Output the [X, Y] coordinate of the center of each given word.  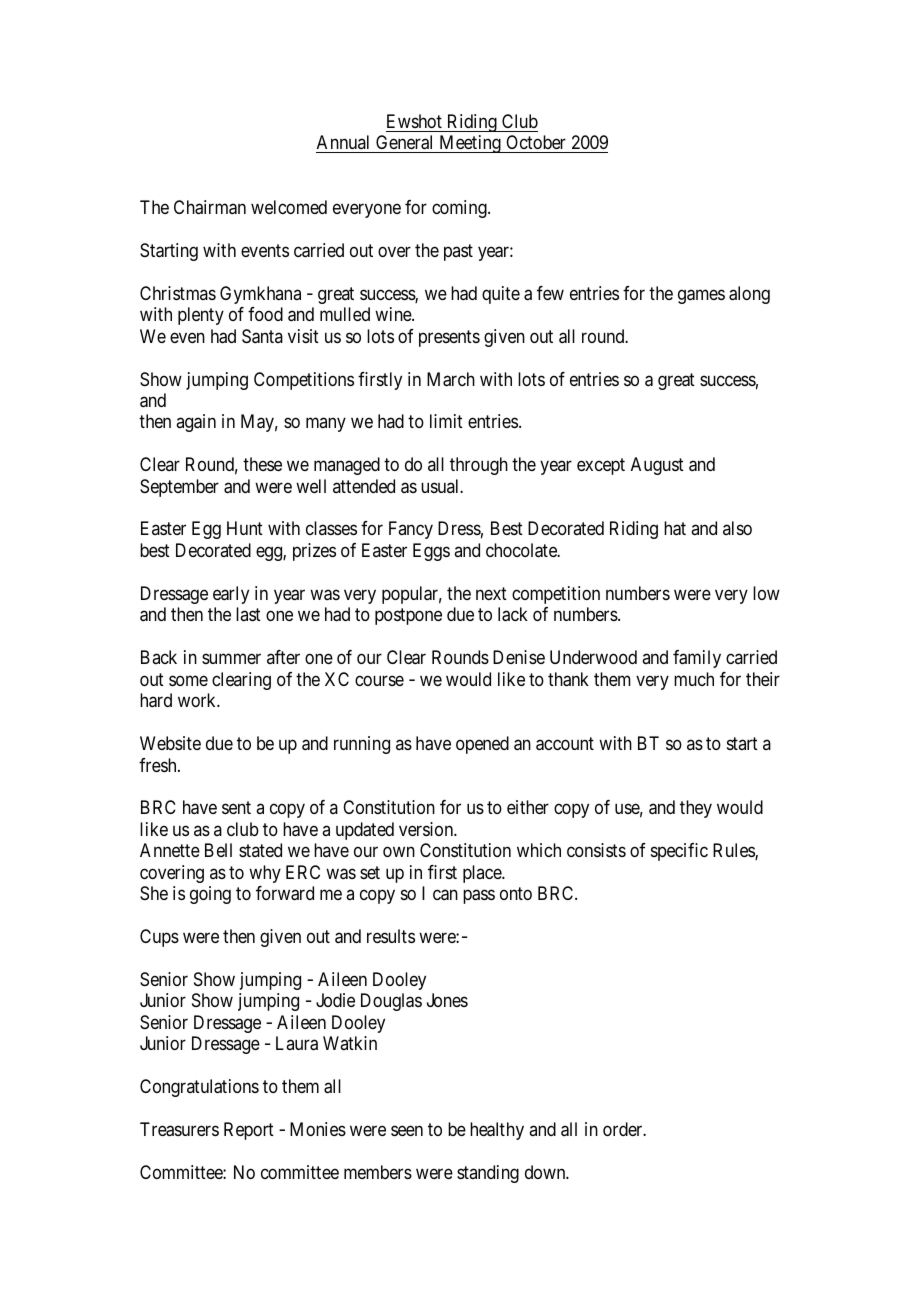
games [701, 296]
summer [231, 659]
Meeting [470, 144]
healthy [497, 1131]
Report [249, 1131]
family [697, 659]
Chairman [210, 207]
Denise [519, 657]
